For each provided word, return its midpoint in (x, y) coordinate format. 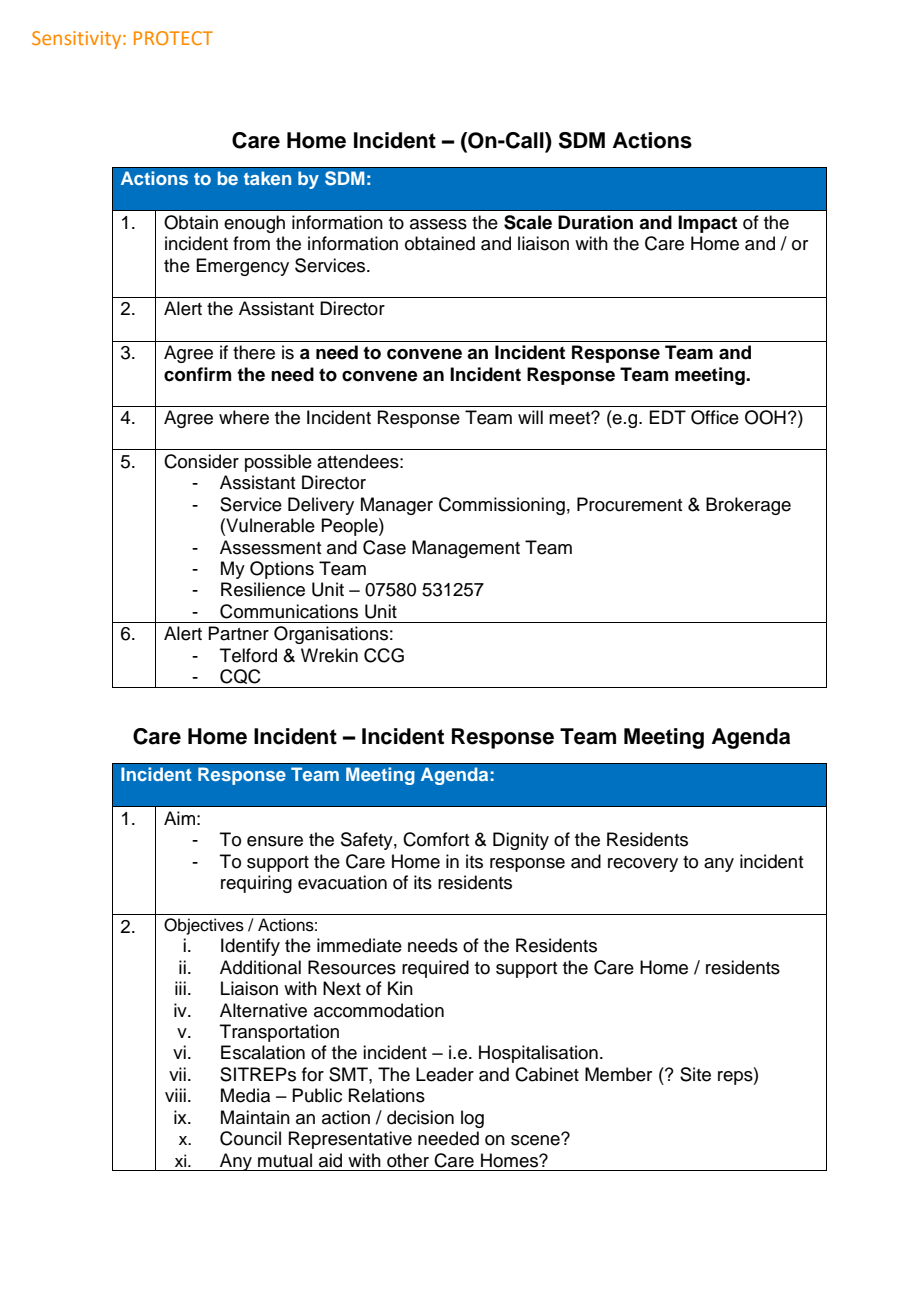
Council (250, 1138)
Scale (528, 222)
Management (466, 549)
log (472, 1119)
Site (695, 1074)
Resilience (263, 589)
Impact (707, 224)
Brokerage (748, 506)
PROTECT (173, 38)
